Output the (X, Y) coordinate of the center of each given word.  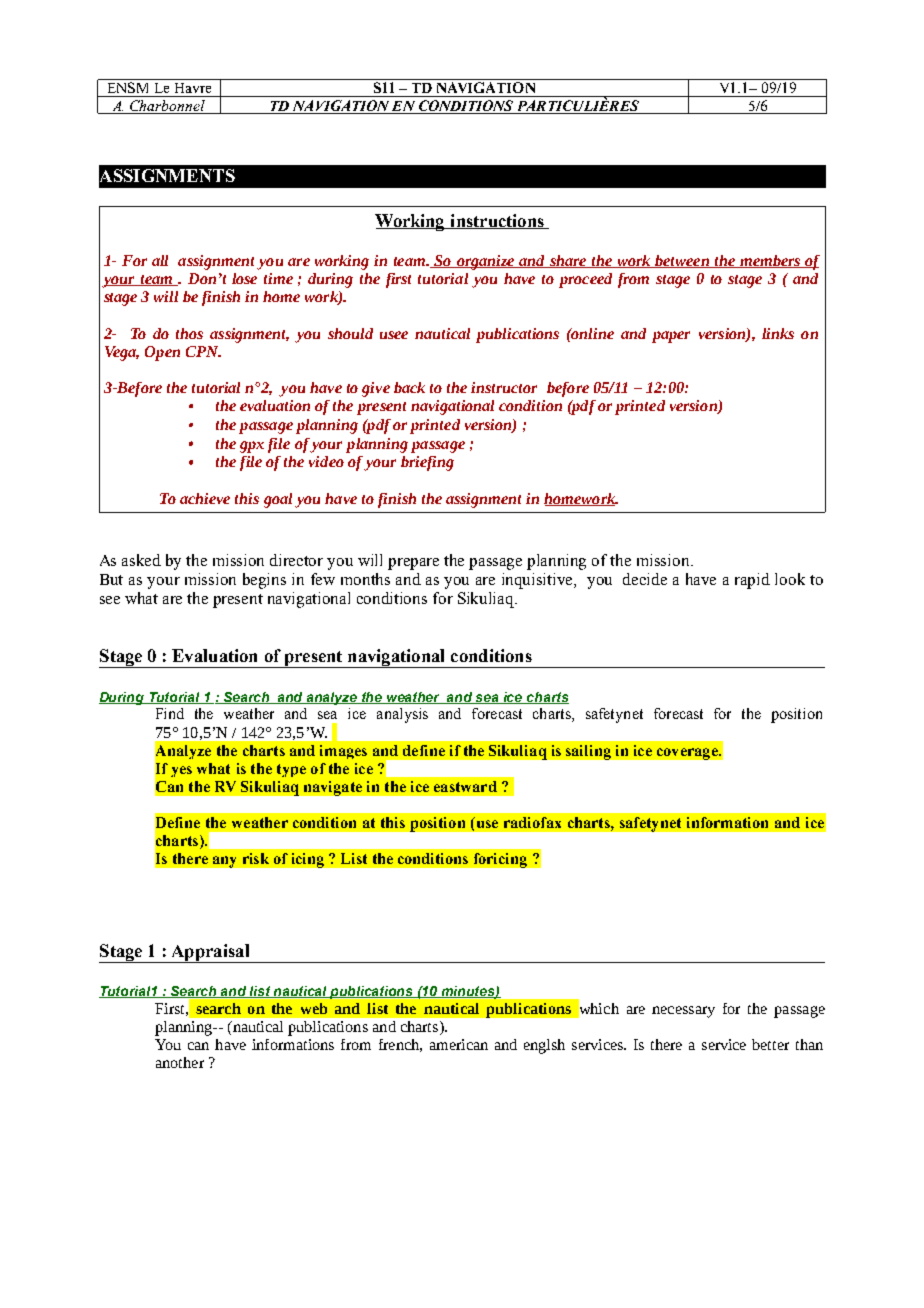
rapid (752, 581)
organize (486, 262)
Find (170, 713)
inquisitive (539, 581)
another (180, 1062)
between (682, 261)
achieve (205, 498)
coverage (688, 754)
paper (671, 337)
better (770, 1044)
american (459, 1044)
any (224, 862)
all (160, 260)
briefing (427, 463)
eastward (465, 786)
